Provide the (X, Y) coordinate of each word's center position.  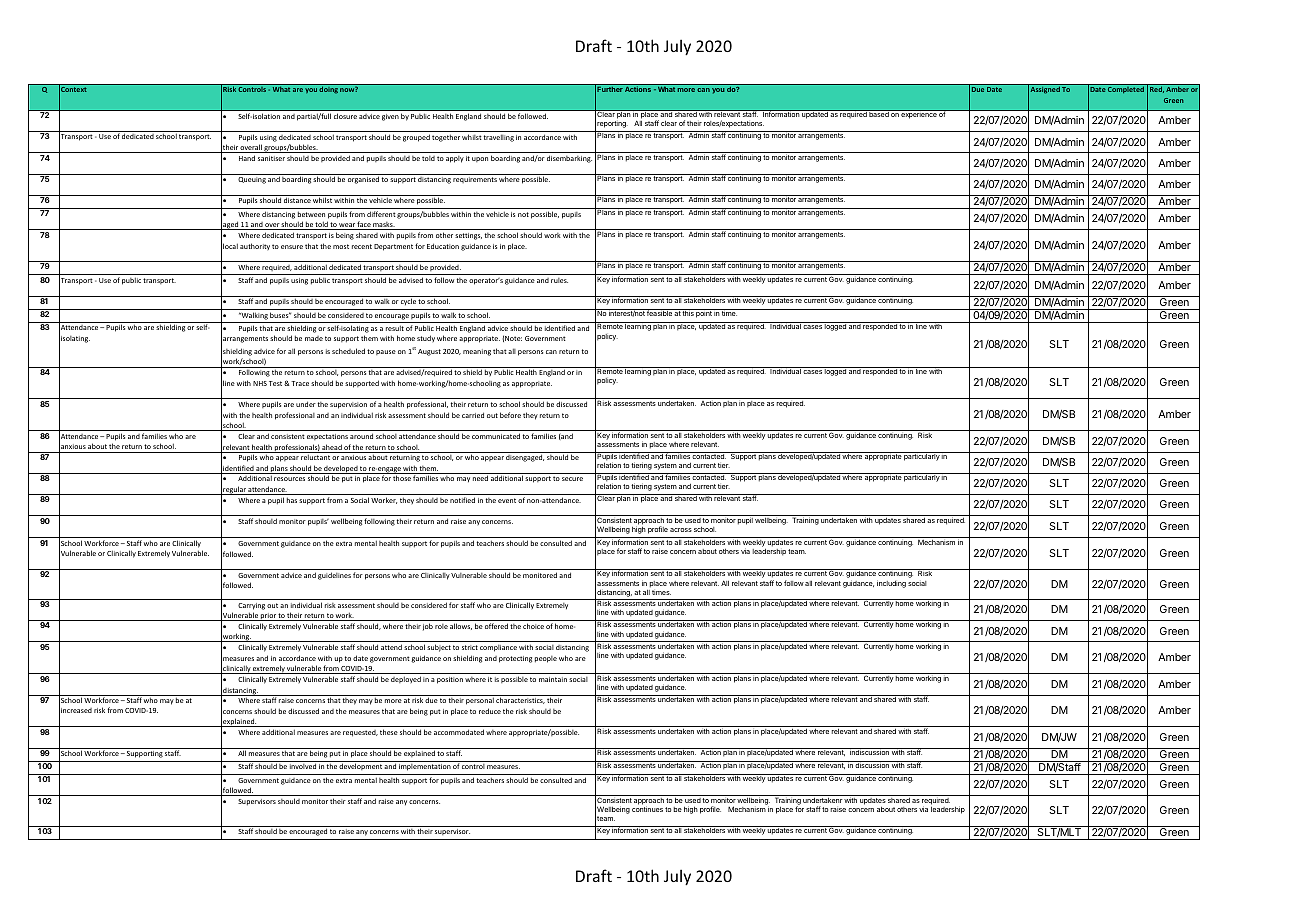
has (292, 500)
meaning (477, 352)
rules (559, 280)
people (546, 659)
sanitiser (271, 158)
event (507, 500)
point (704, 313)
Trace (299, 383)
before (510, 415)
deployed (406, 679)
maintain (553, 679)
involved (303, 766)
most (341, 246)
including (891, 584)
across (681, 530)
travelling (499, 138)
